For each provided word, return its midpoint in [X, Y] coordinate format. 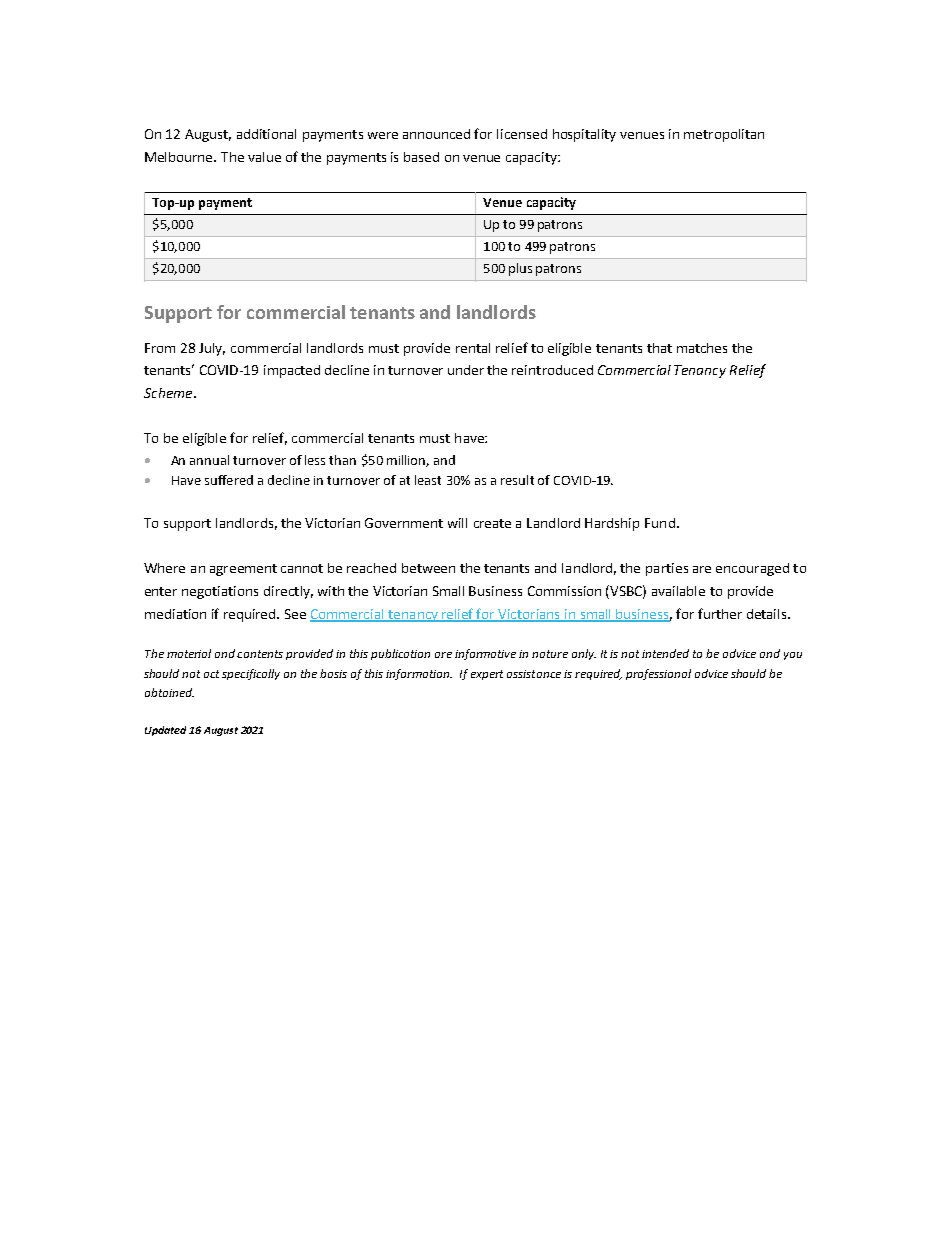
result [517, 480]
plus [520, 269]
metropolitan [724, 135]
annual [209, 460]
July [212, 349]
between [428, 568]
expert [487, 675]
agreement [243, 570]
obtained [169, 692]
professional [658, 674]
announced [436, 134]
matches [702, 348]
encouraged [752, 569]
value [264, 157]
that [659, 348]
